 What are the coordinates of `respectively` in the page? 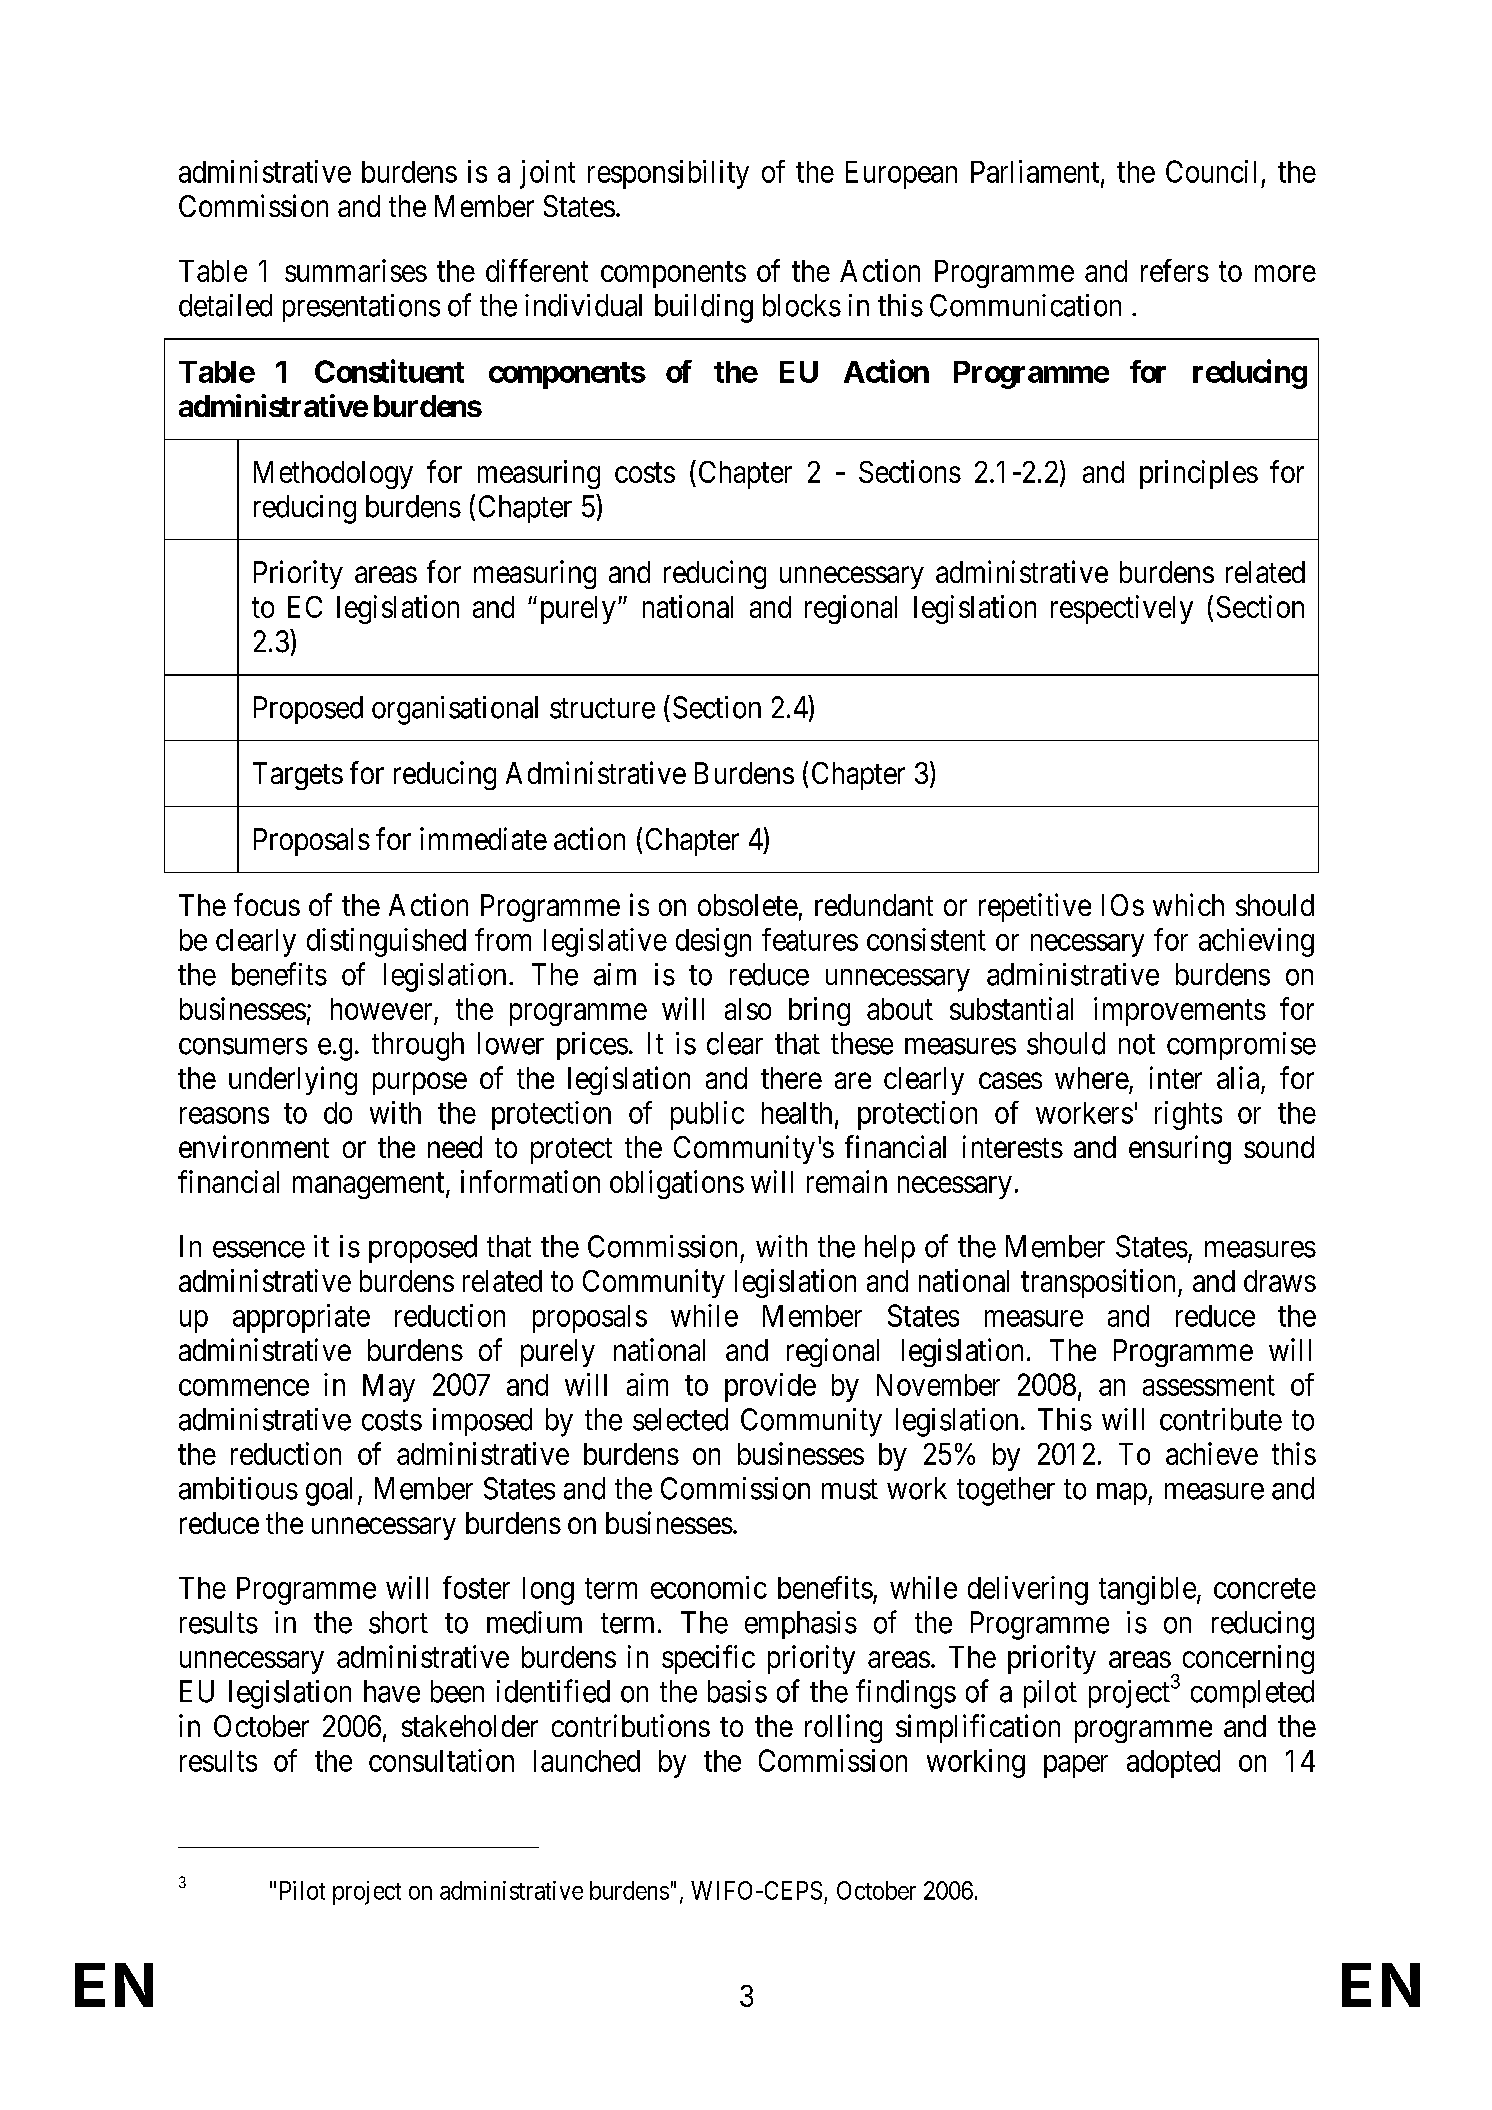 It's located at (1122, 609).
